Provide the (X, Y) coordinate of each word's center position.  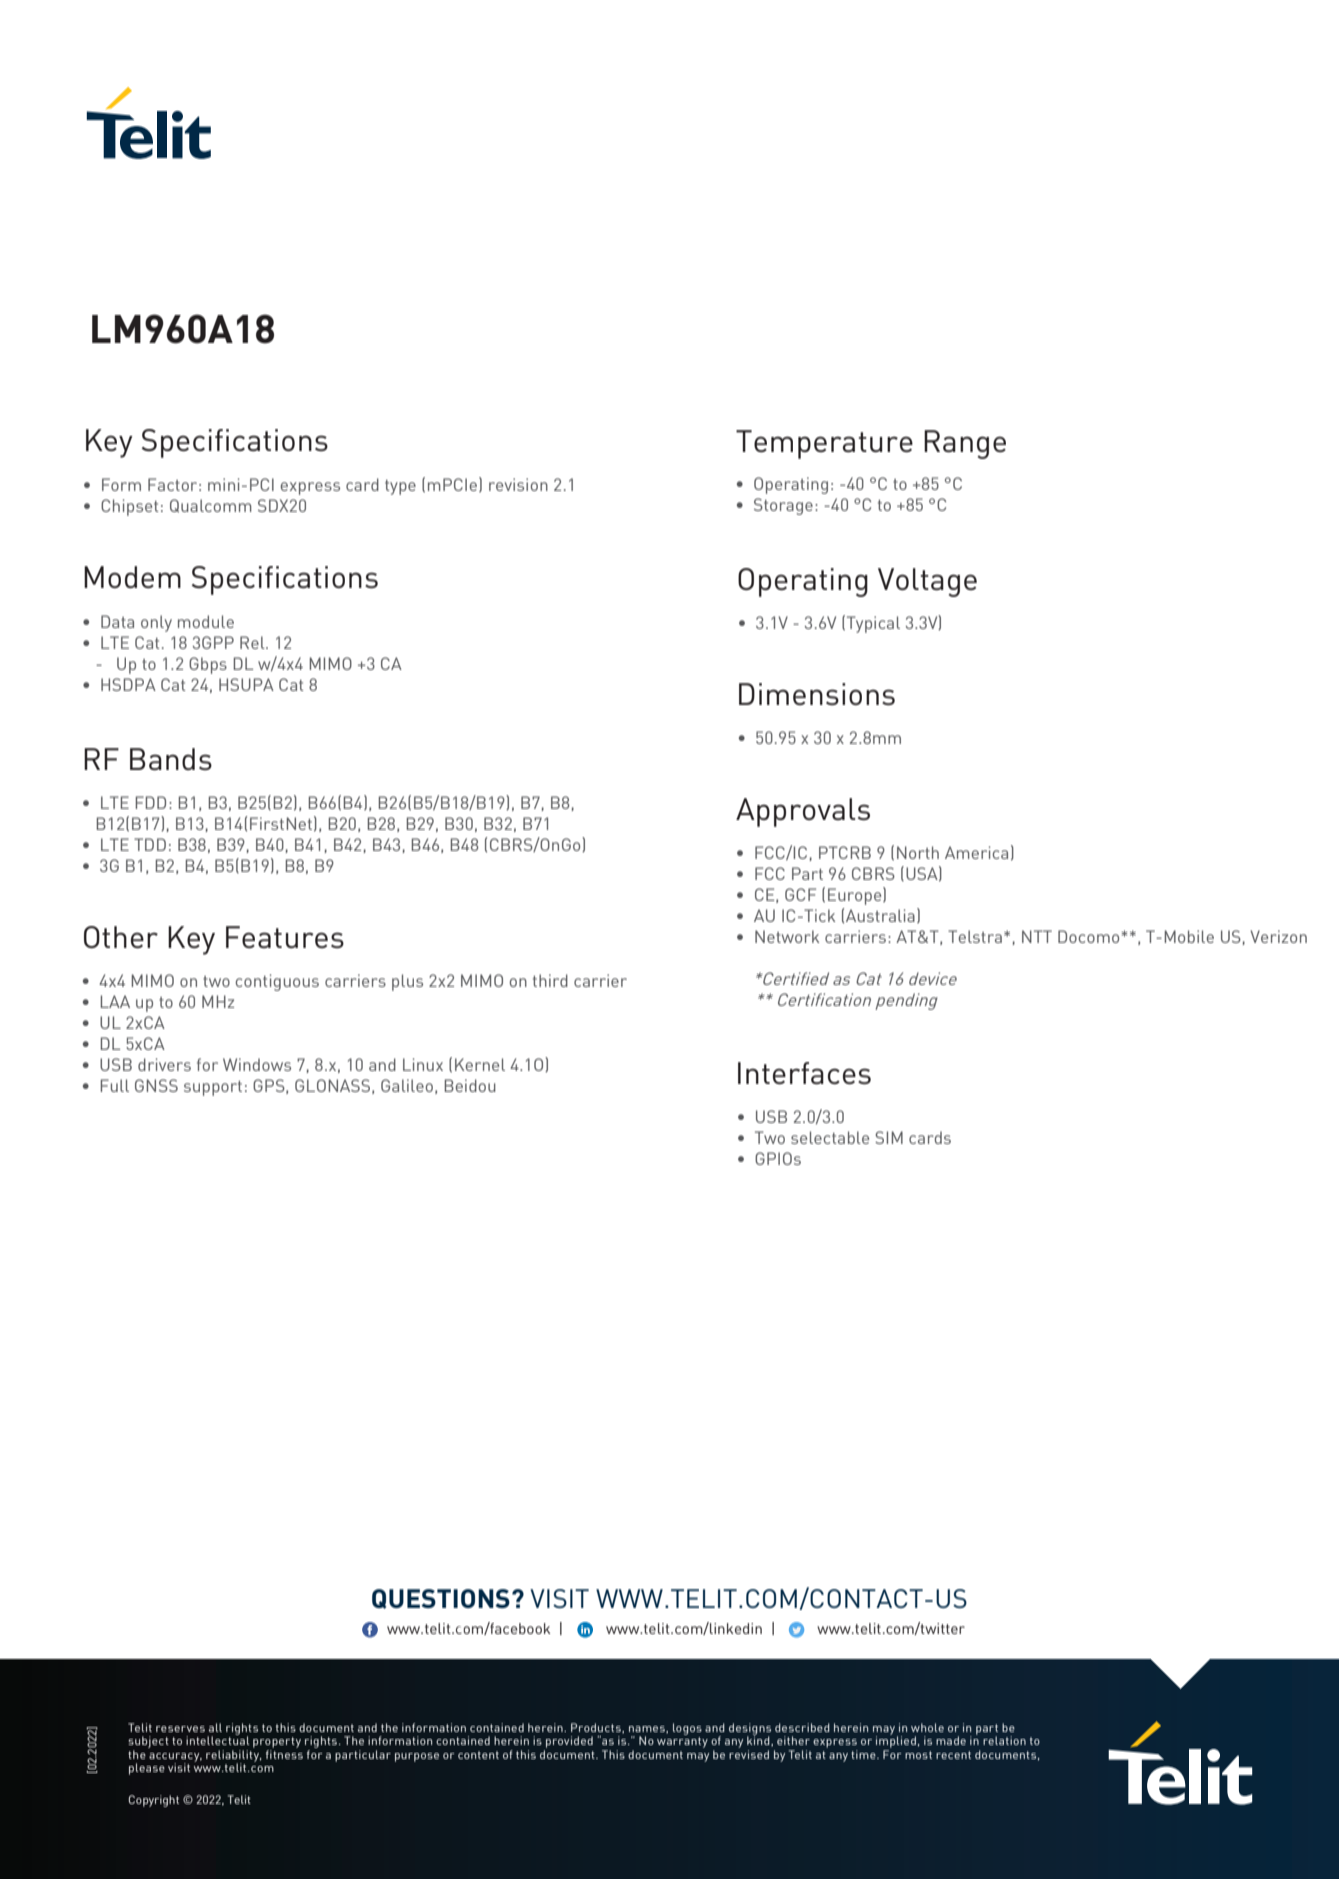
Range (965, 444)
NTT (1037, 936)
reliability (234, 1757)
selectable (830, 1137)
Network (787, 936)
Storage (783, 506)
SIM (889, 1137)
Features (285, 937)
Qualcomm (211, 506)
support (213, 1088)
